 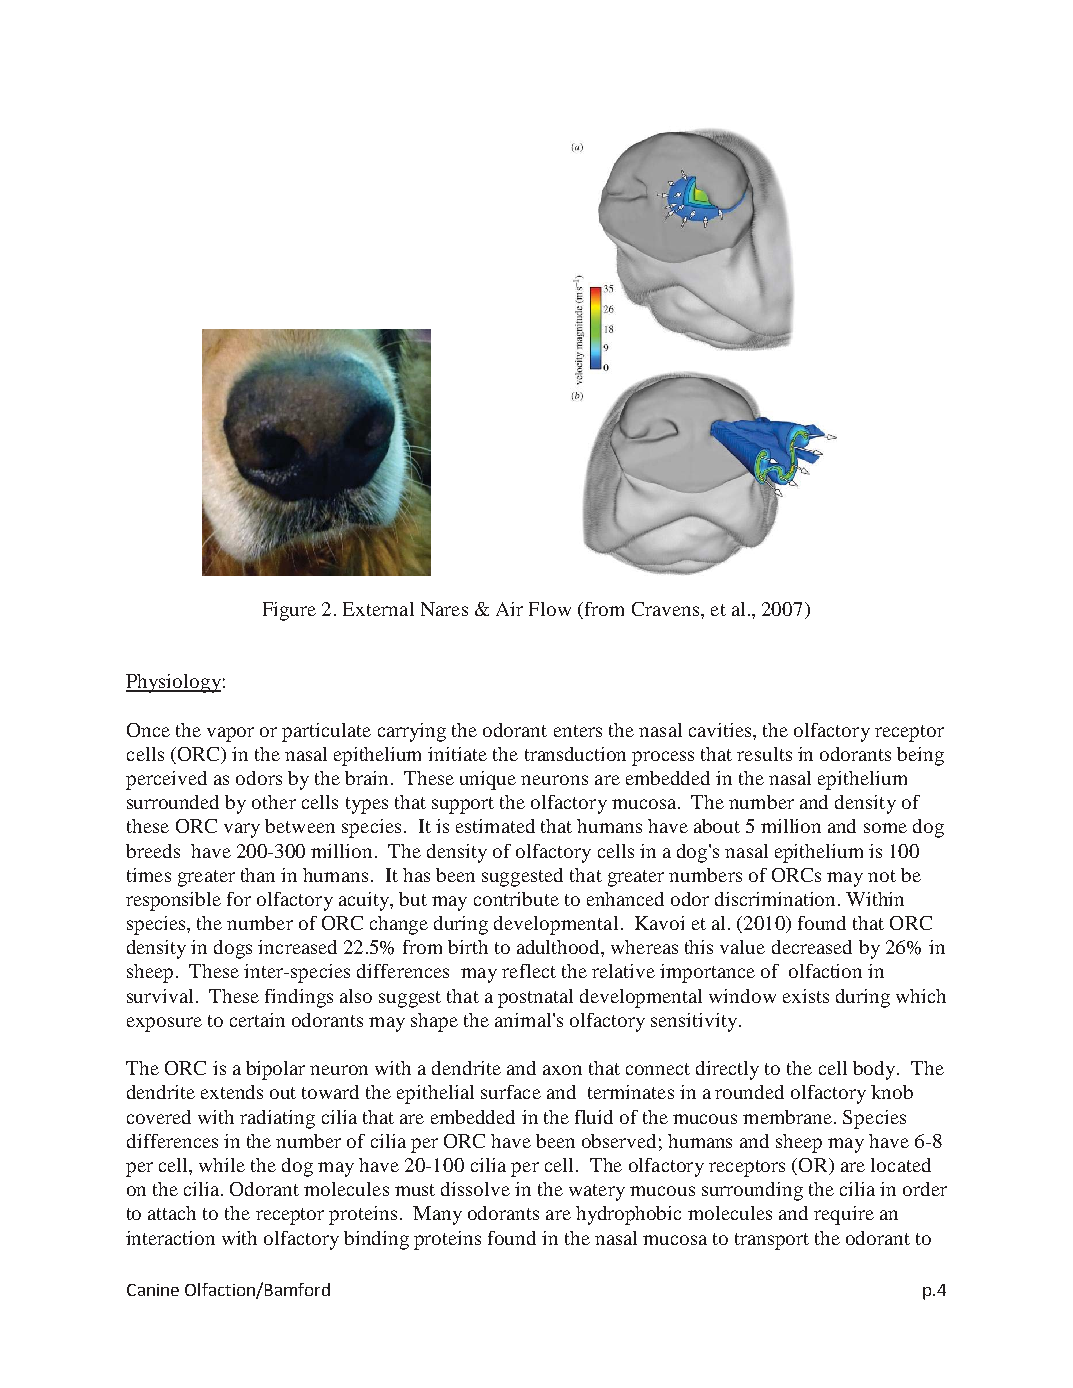 I want to click on cavities, so click(x=721, y=730).
